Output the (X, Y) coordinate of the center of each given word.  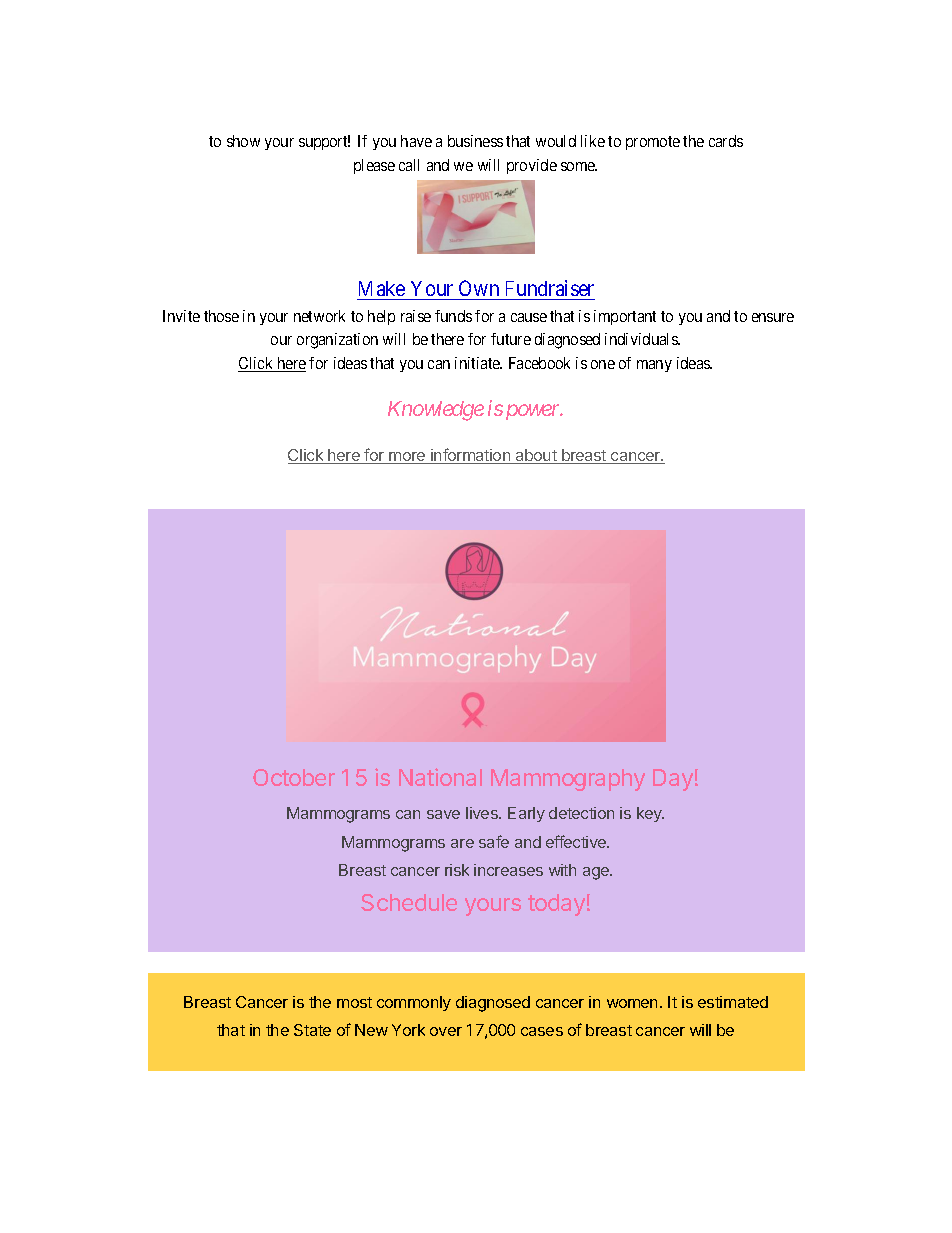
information (471, 456)
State (312, 1030)
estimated (733, 1002)
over (446, 1031)
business (475, 141)
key (650, 814)
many (654, 366)
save (443, 814)
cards (726, 141)
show (243, 141)
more (407, 458)
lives (483, 813)
